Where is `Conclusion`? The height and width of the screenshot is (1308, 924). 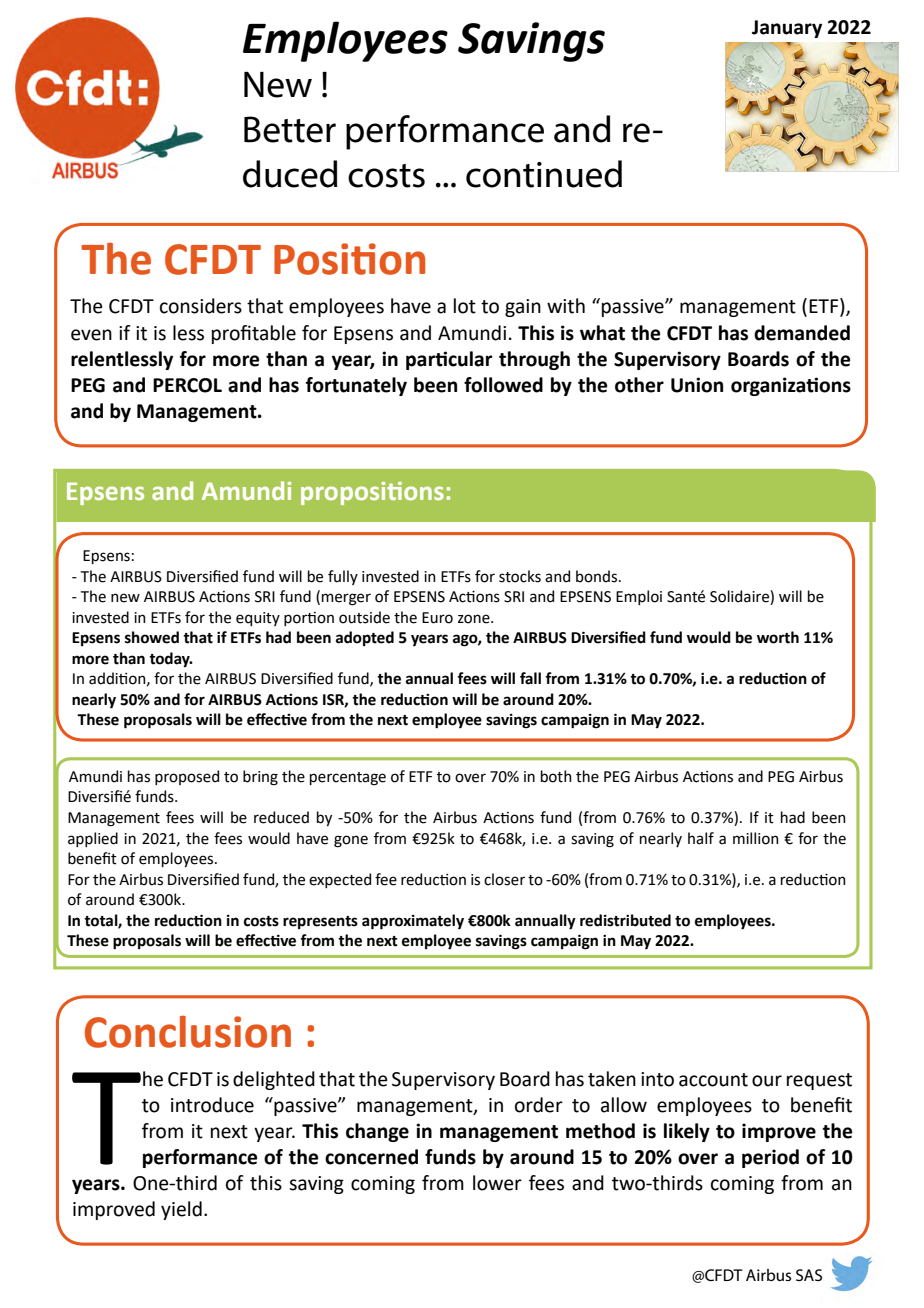 Conclusion is located at coordinates (188, 1032).
